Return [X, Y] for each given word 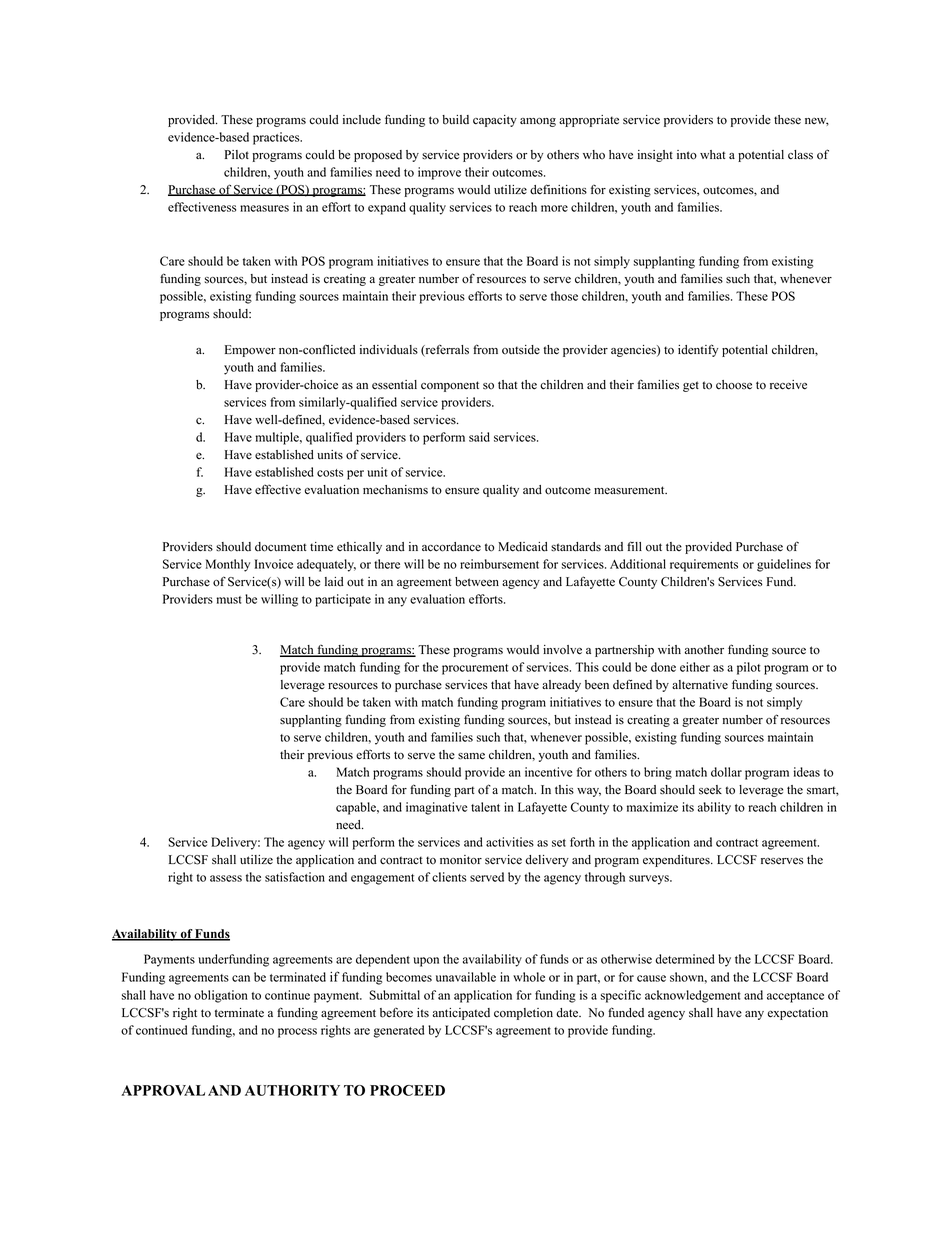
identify [698, 350]
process [297, 1033]
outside [521, 350]
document [280, 547]
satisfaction [295, 877]
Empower [250, 351]
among [538, 122]
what [712, 154]
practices [277, 138]
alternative [700, 685]
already [561, 686]
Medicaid [523, 547]
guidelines [784, 565]
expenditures [677, 861]
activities [510, 842]
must [229, 600]
